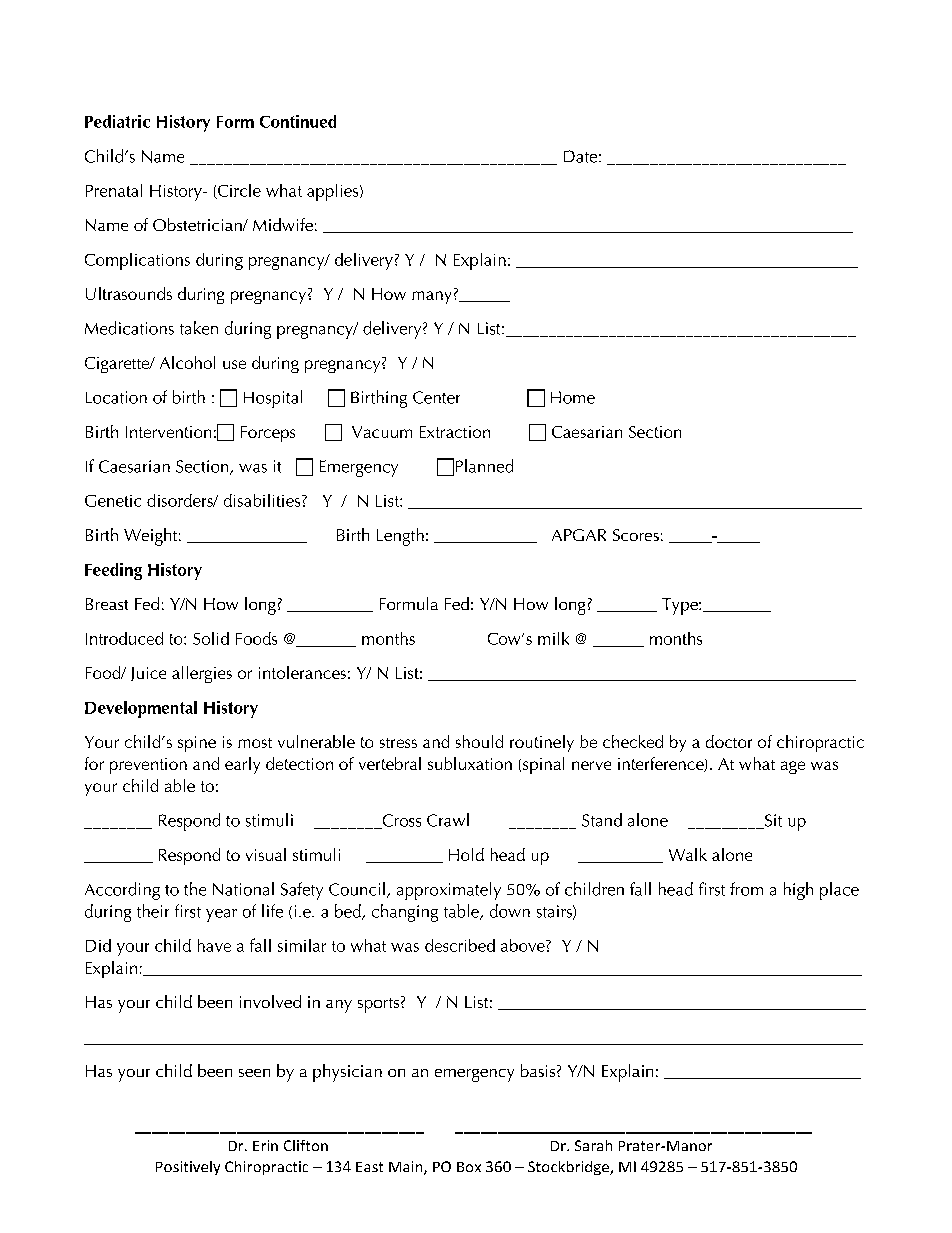  What do you see at coordinates (334, 192) in the document?
I see `applies` at bounding box center [334, 192].
